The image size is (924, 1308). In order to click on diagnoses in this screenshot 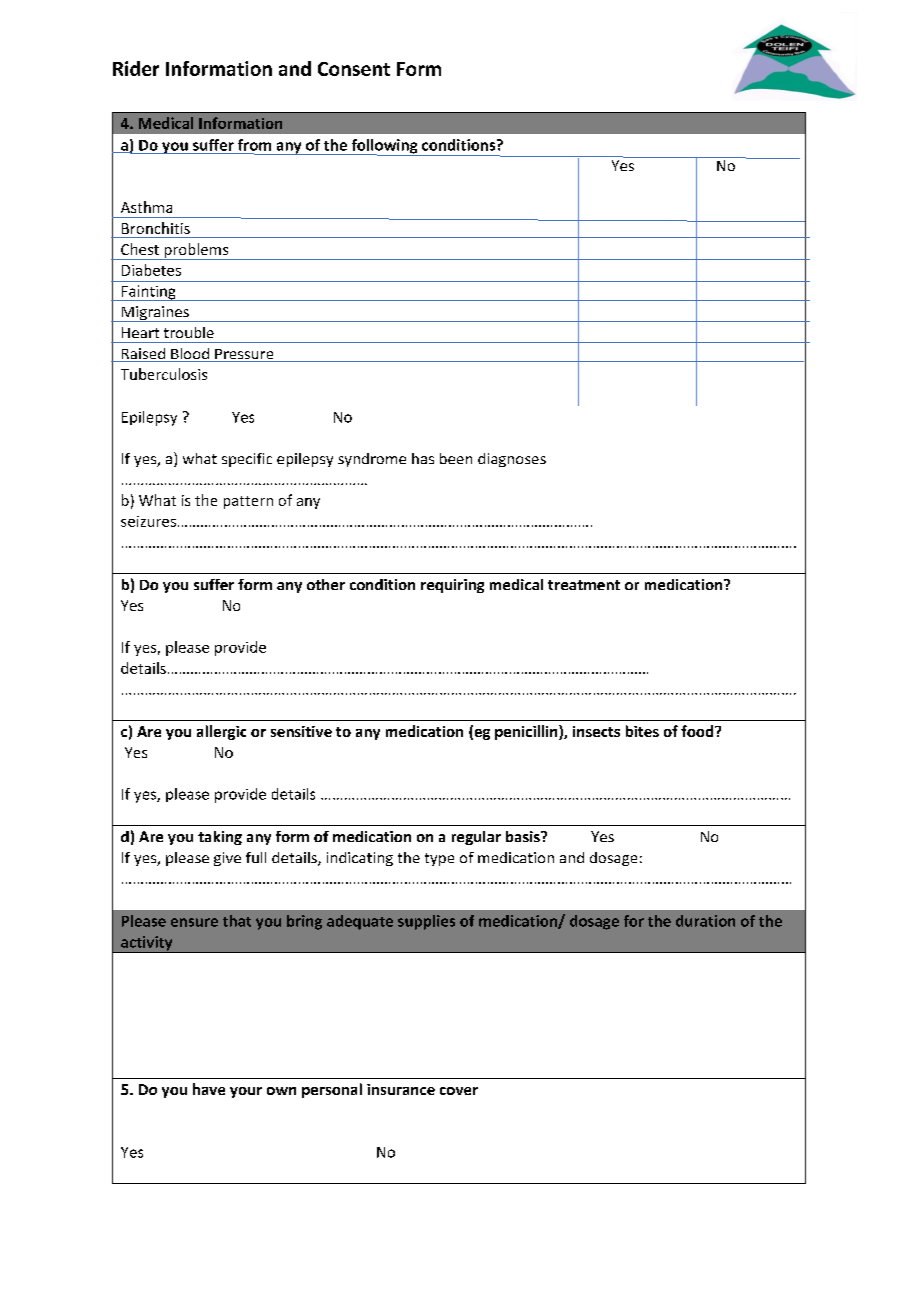, I will do `click(512, 460)`.
